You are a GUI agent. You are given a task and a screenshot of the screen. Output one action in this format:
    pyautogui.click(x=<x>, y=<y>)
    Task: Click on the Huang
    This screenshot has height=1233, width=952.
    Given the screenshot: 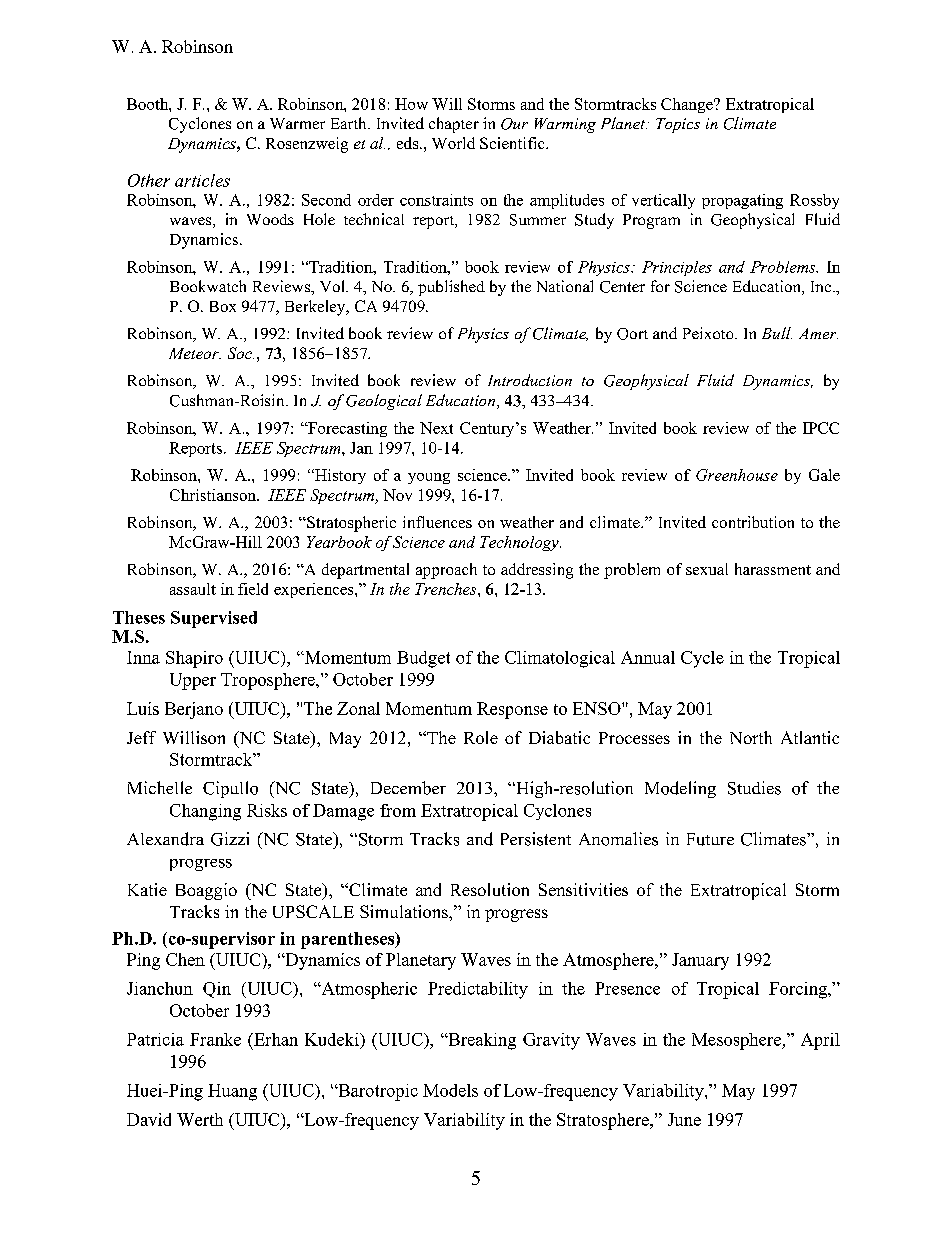 What is the action you would take?
    pyautogui.click(x=232, y=1092)
